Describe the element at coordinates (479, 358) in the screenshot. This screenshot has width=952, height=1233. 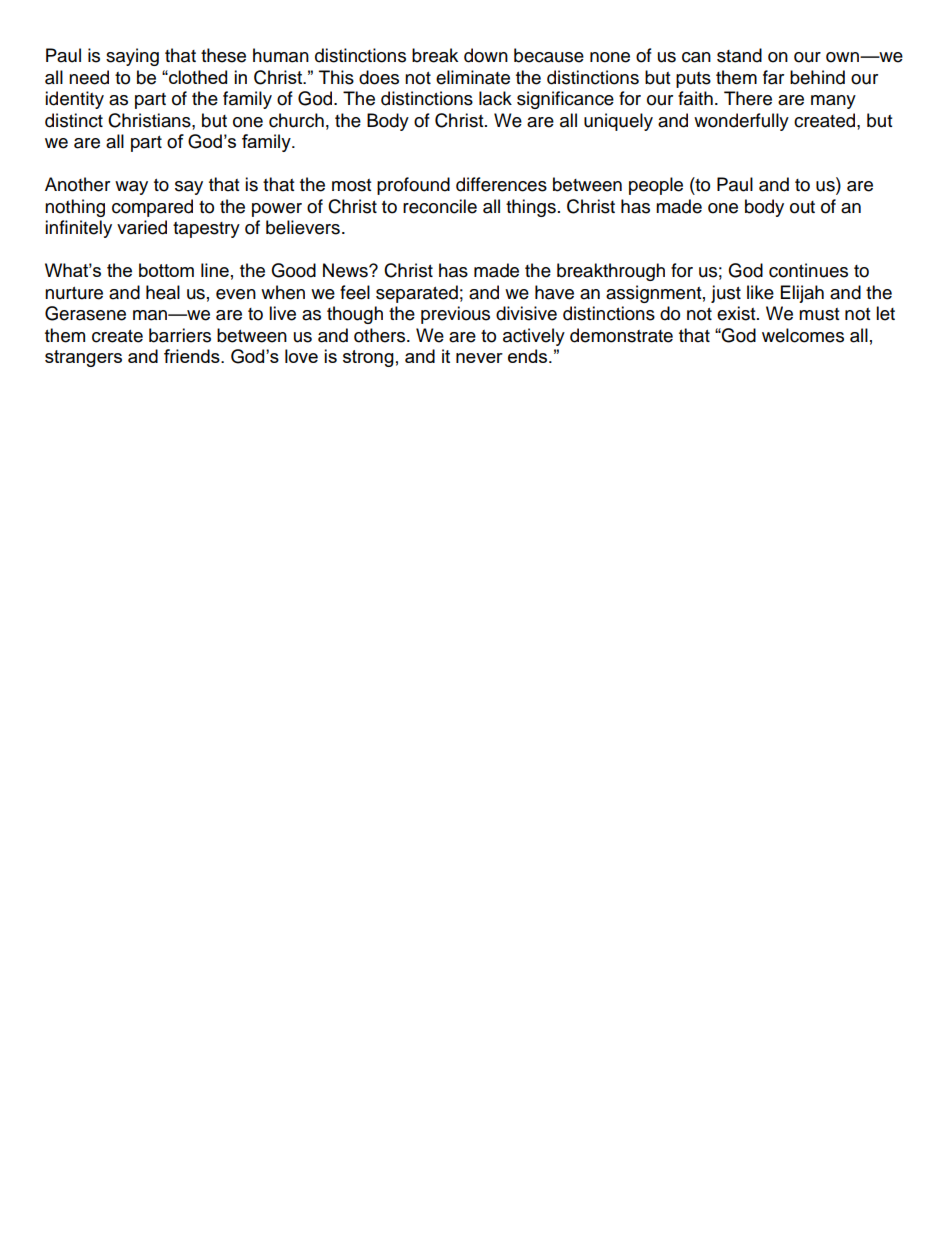
I see `never` at that location.
